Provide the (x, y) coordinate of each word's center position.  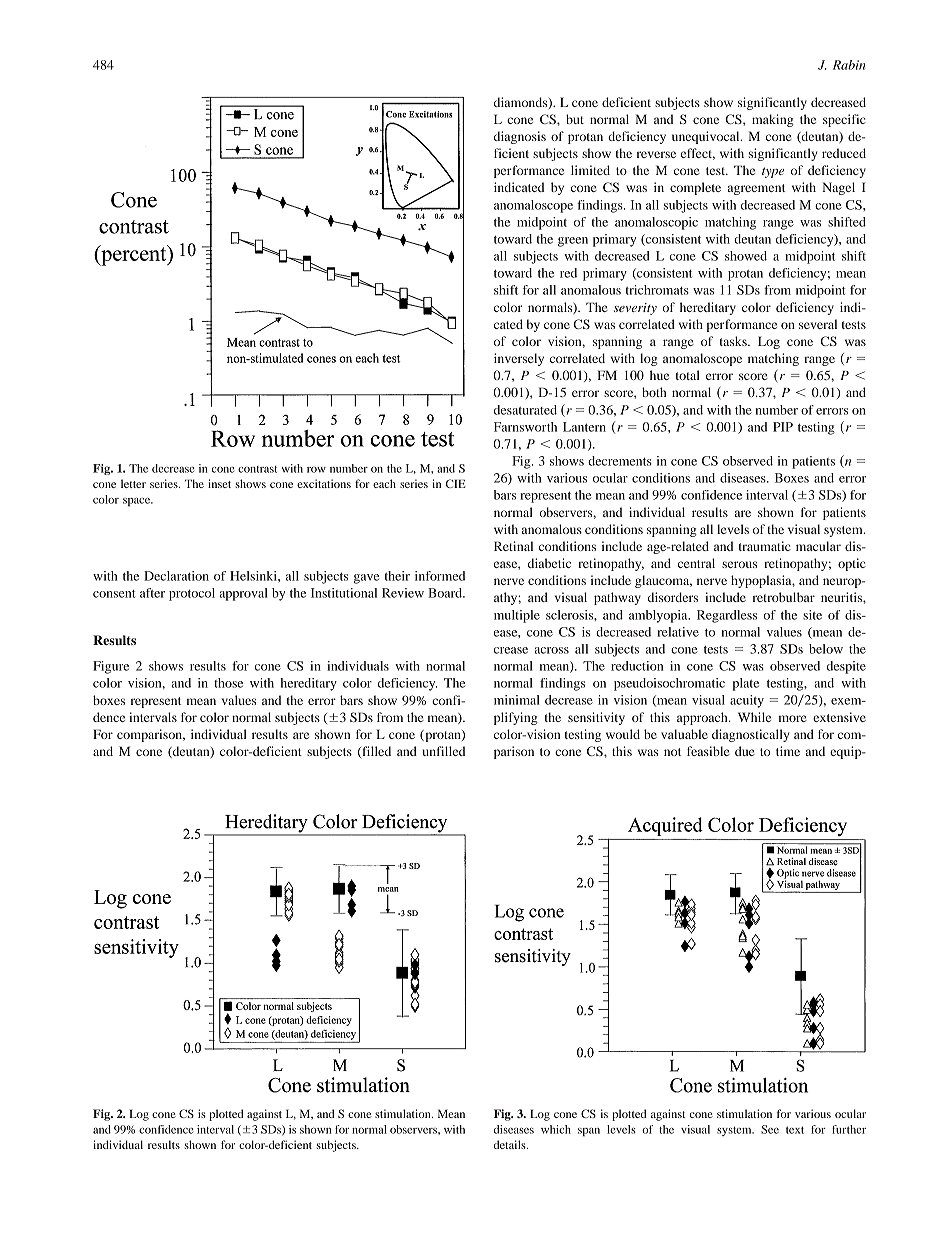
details (511, 1144)
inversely (519, 359)
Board (446, 593)
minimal (517, 700)
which (556, 1129)
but (575, 119)
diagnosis (520, 137)
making (773, 120)
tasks (734, 341)
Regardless (727, 616)
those (228, 683)
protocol (192, 594)
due (745, 751)
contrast (257, 469)
